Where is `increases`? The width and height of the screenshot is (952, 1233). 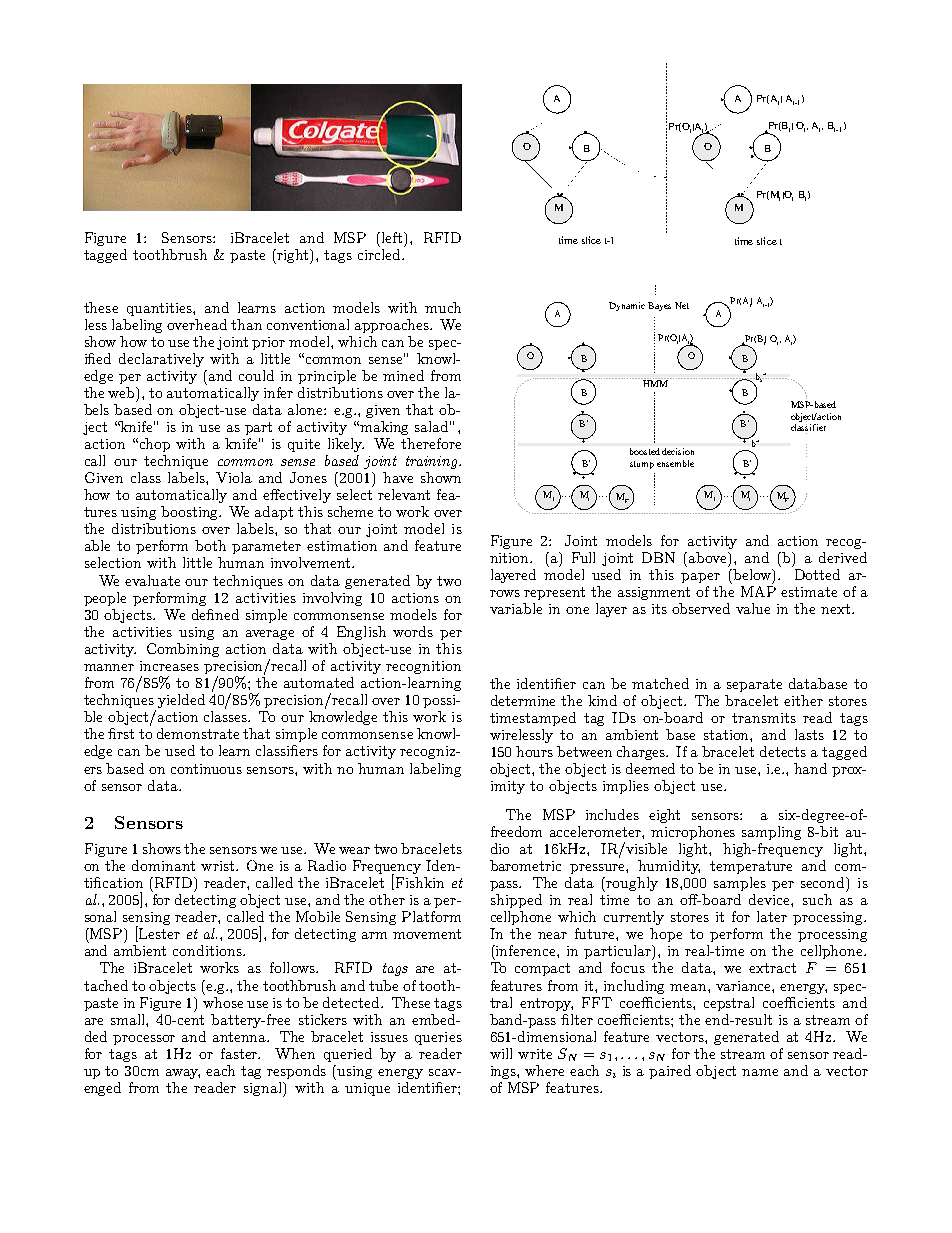
increases is located at coordinates (169, 666).
